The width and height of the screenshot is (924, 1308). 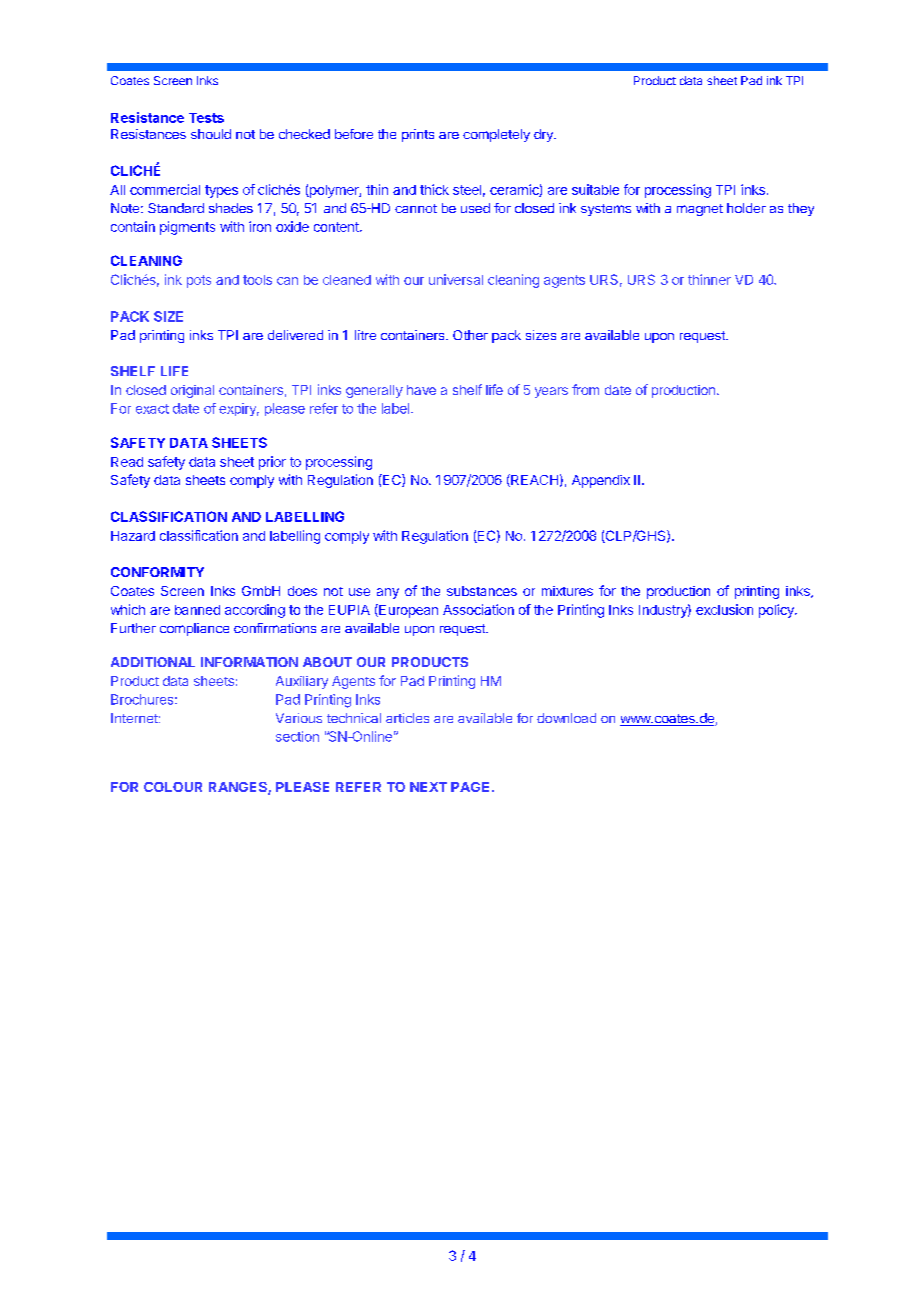 I want to click on download, so click(x=566, y=718).
